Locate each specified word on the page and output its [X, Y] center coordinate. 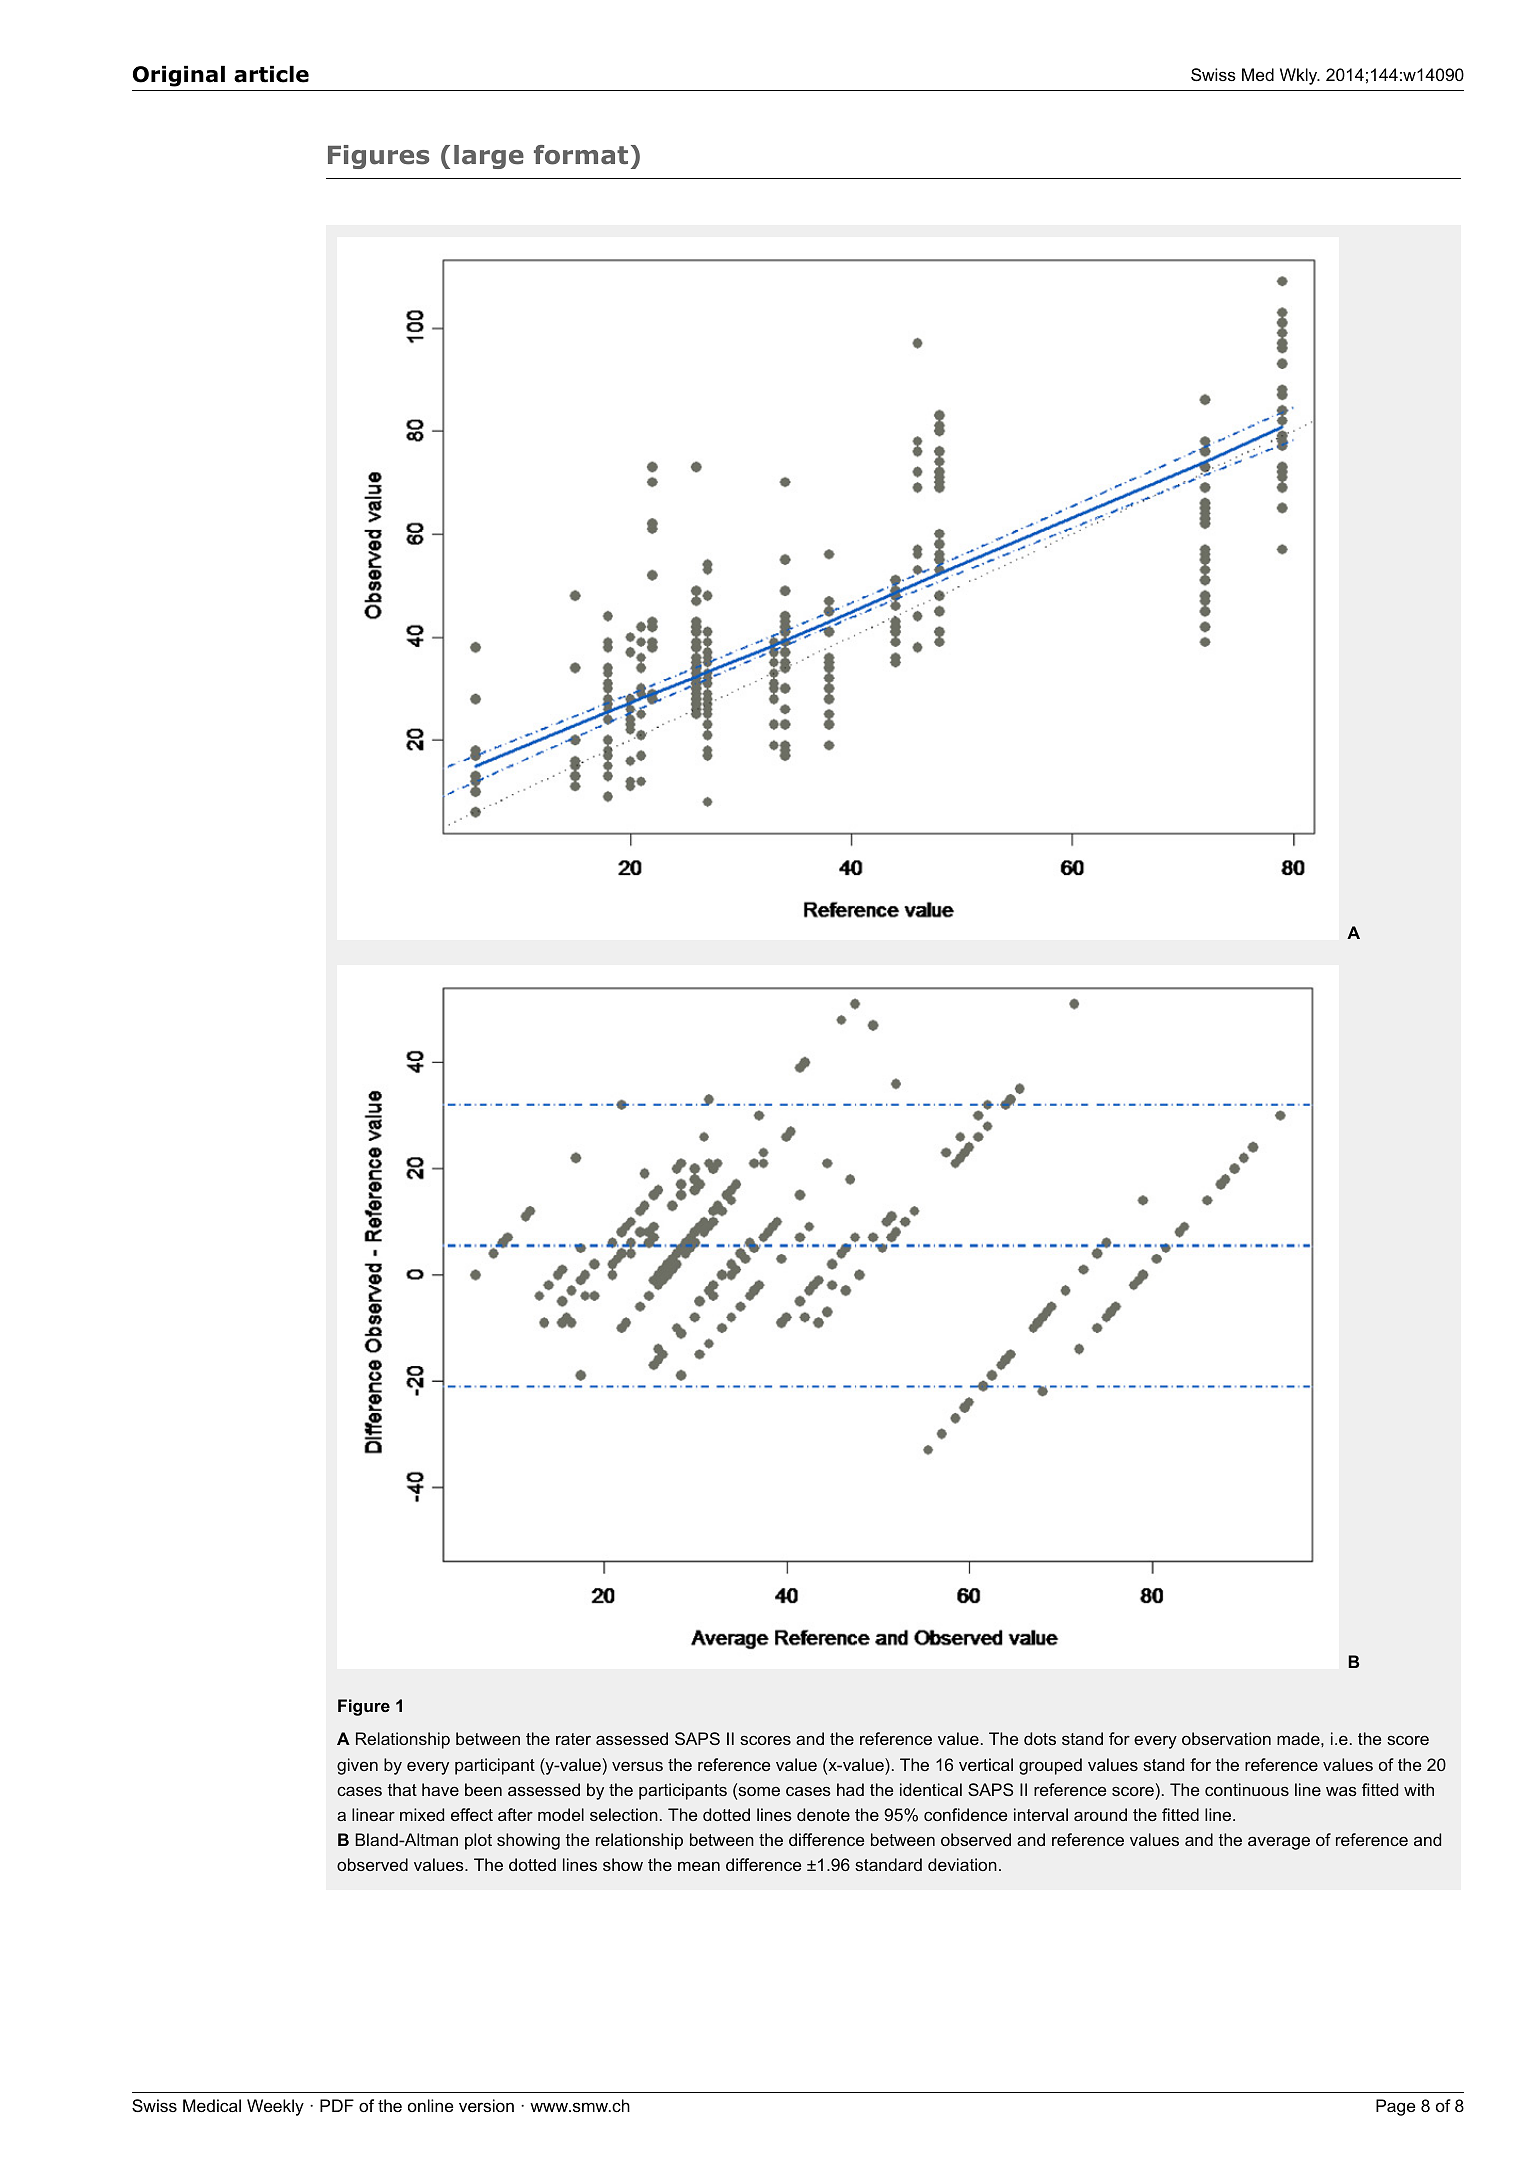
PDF [337, 2105]
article [271, 74]
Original [179, 76]
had [850, 1789]
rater [573, 1739]
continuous [1247, 1789]
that [402, 1789]
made [1299, 1738]
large [489, 157]
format [581, 155]
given [357, 1766]
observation [1226, 1738]
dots [1040, 1738]
